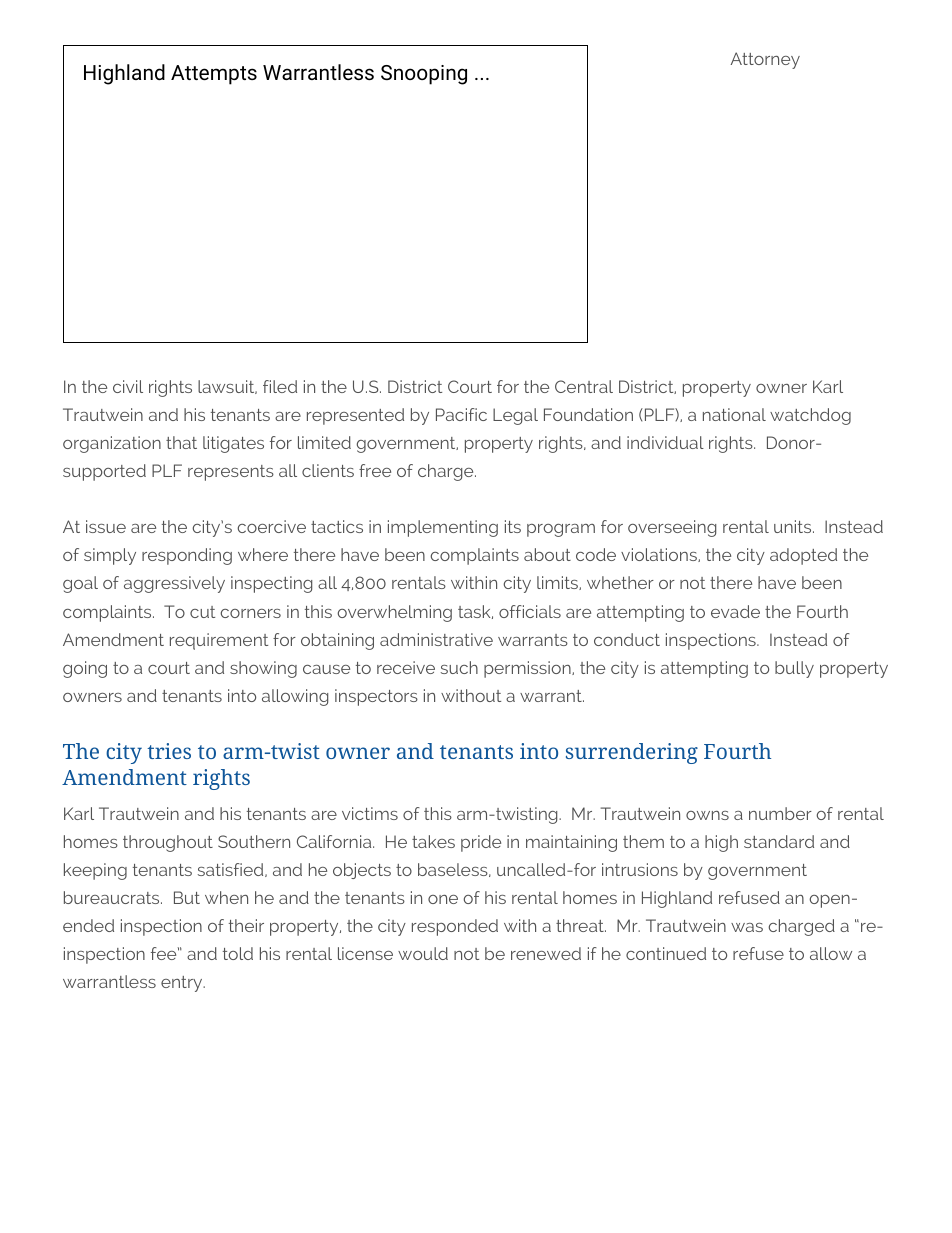 This screenshot has width=952, height=1233. I want to click on Attorney, so click(765, 60).
